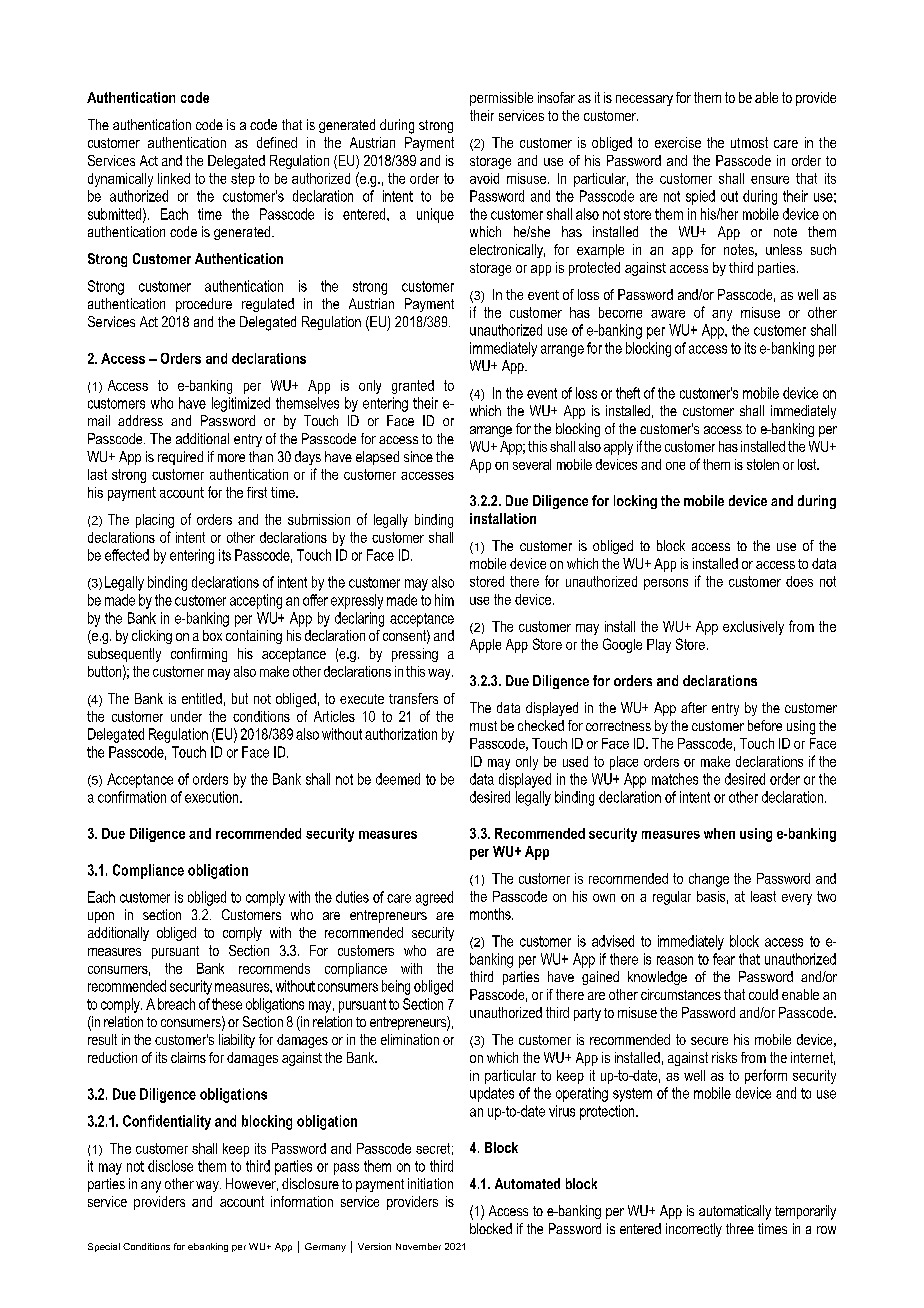 The height and width of the screenshot is (1308, 924). I want to click on permissible, so click(501, 99).
